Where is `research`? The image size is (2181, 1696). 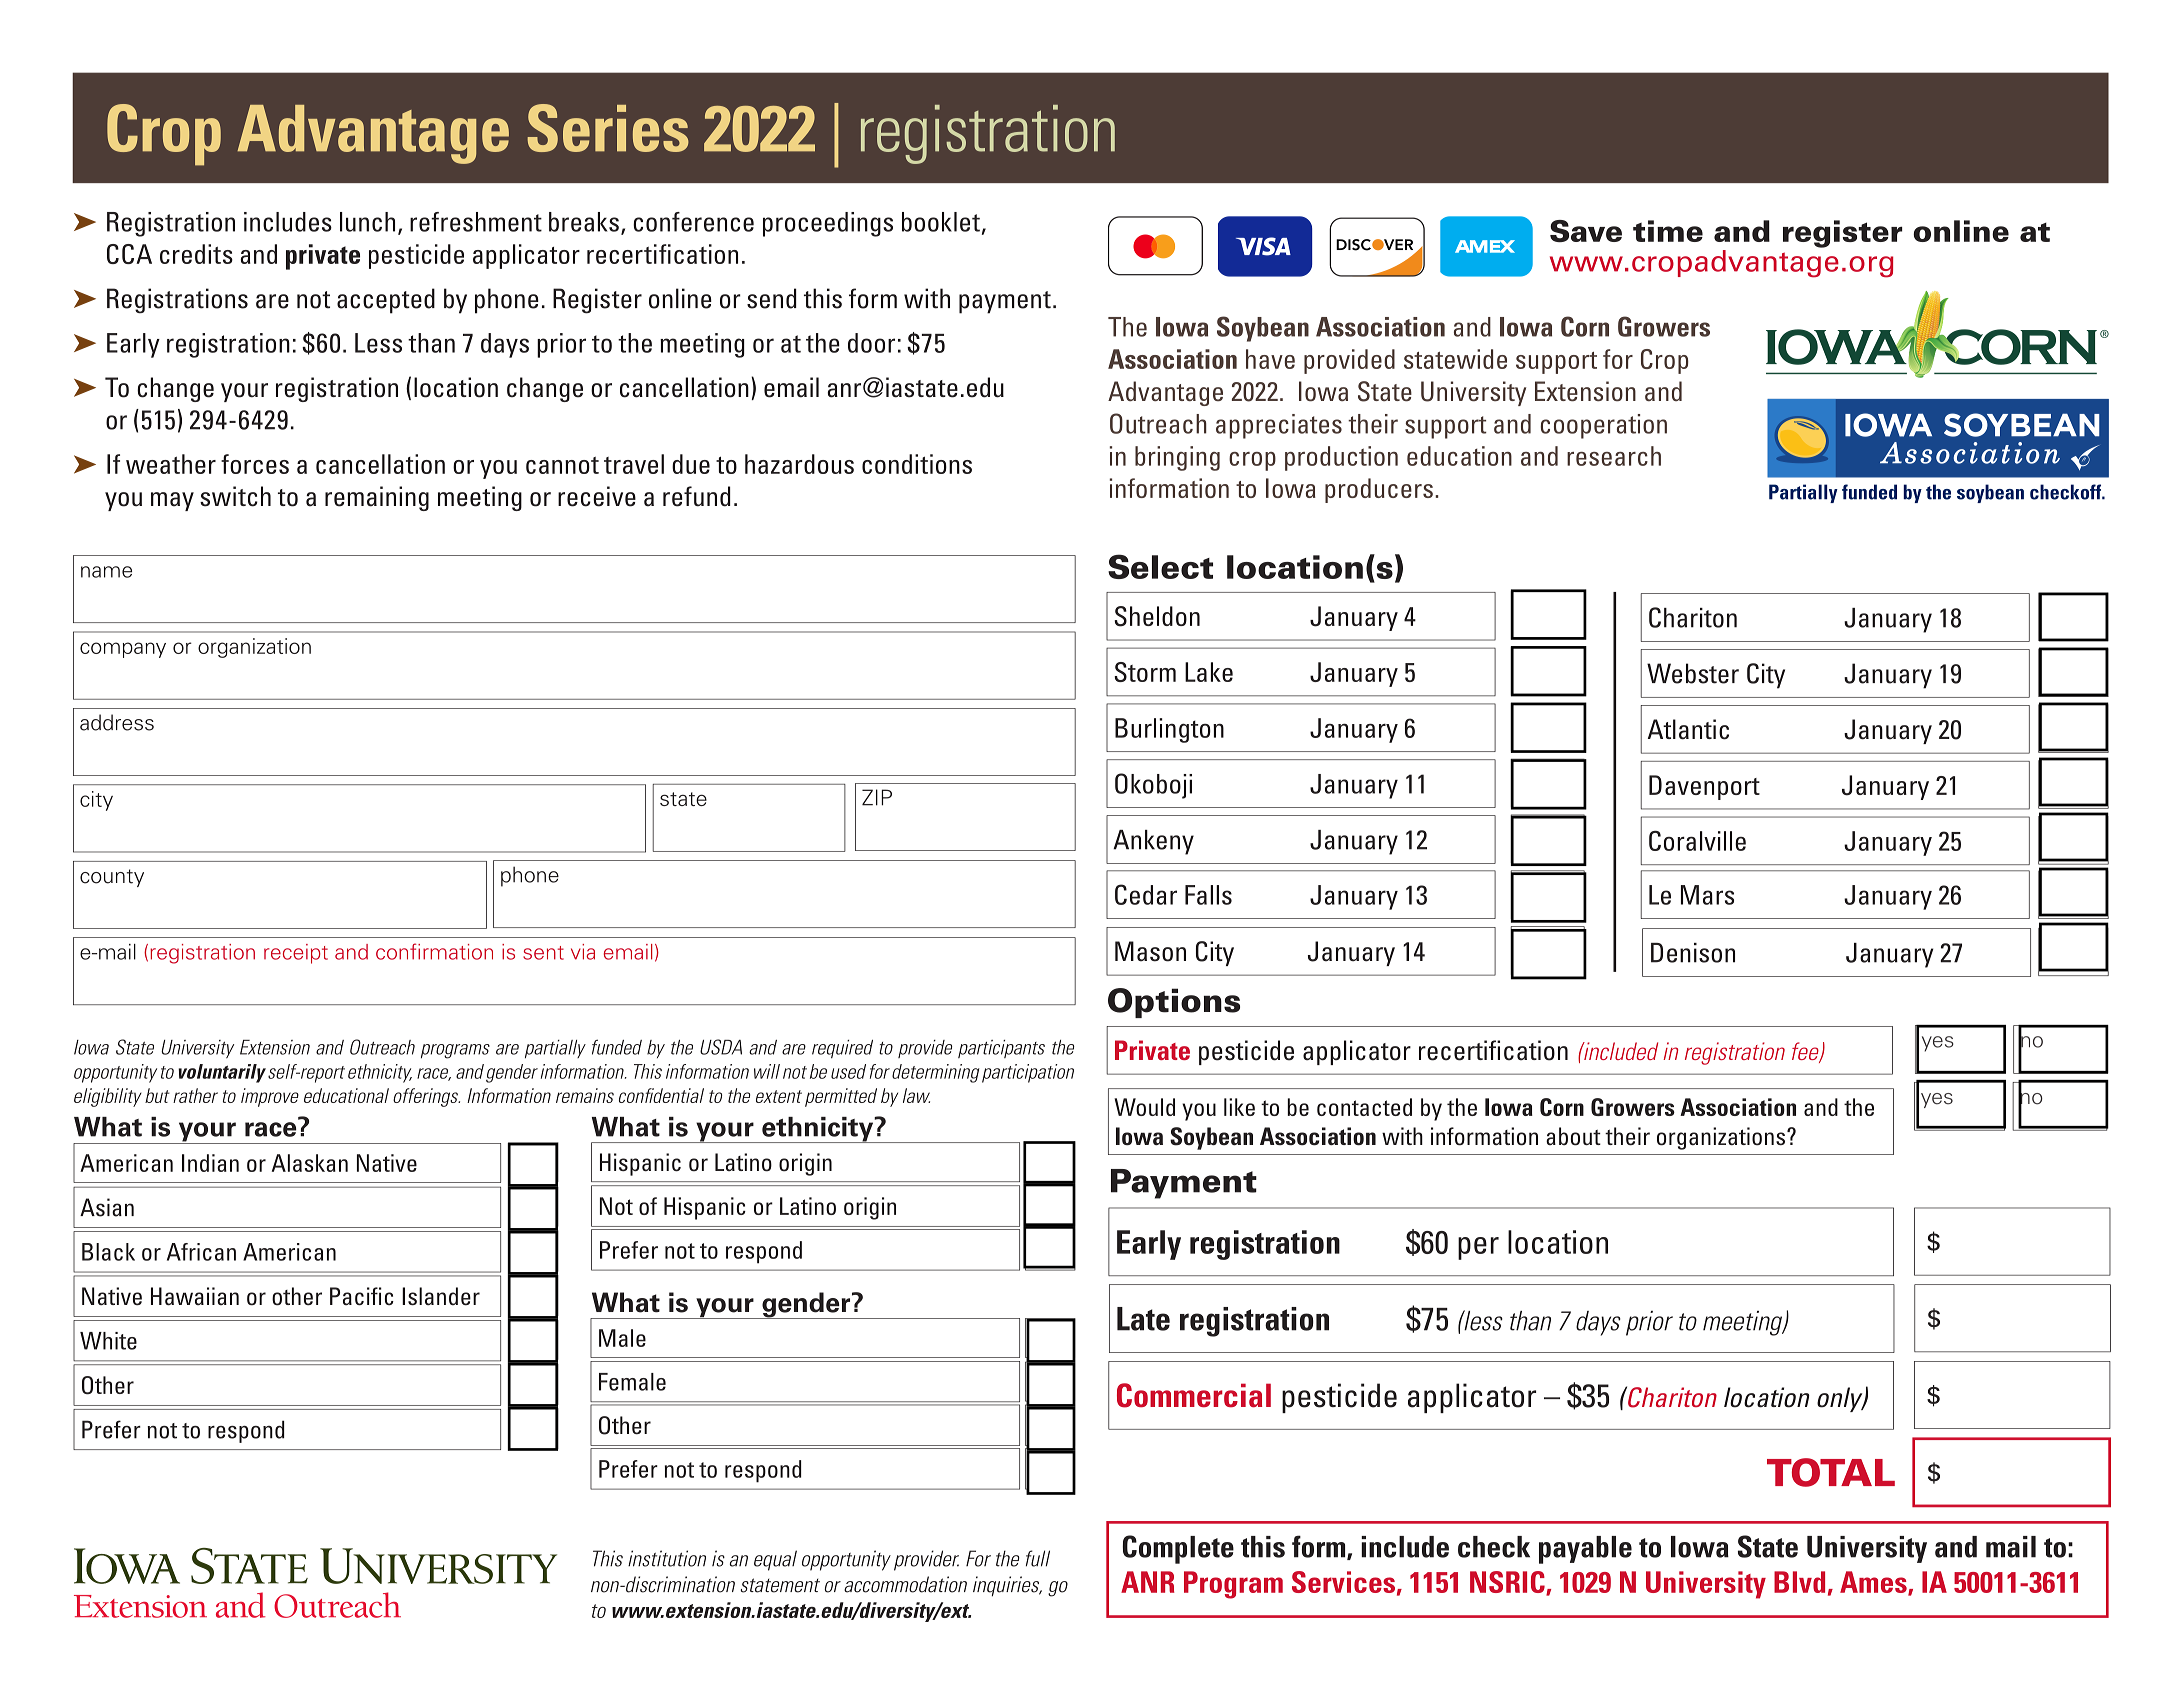
research is located at coordinates (1614, 456).
